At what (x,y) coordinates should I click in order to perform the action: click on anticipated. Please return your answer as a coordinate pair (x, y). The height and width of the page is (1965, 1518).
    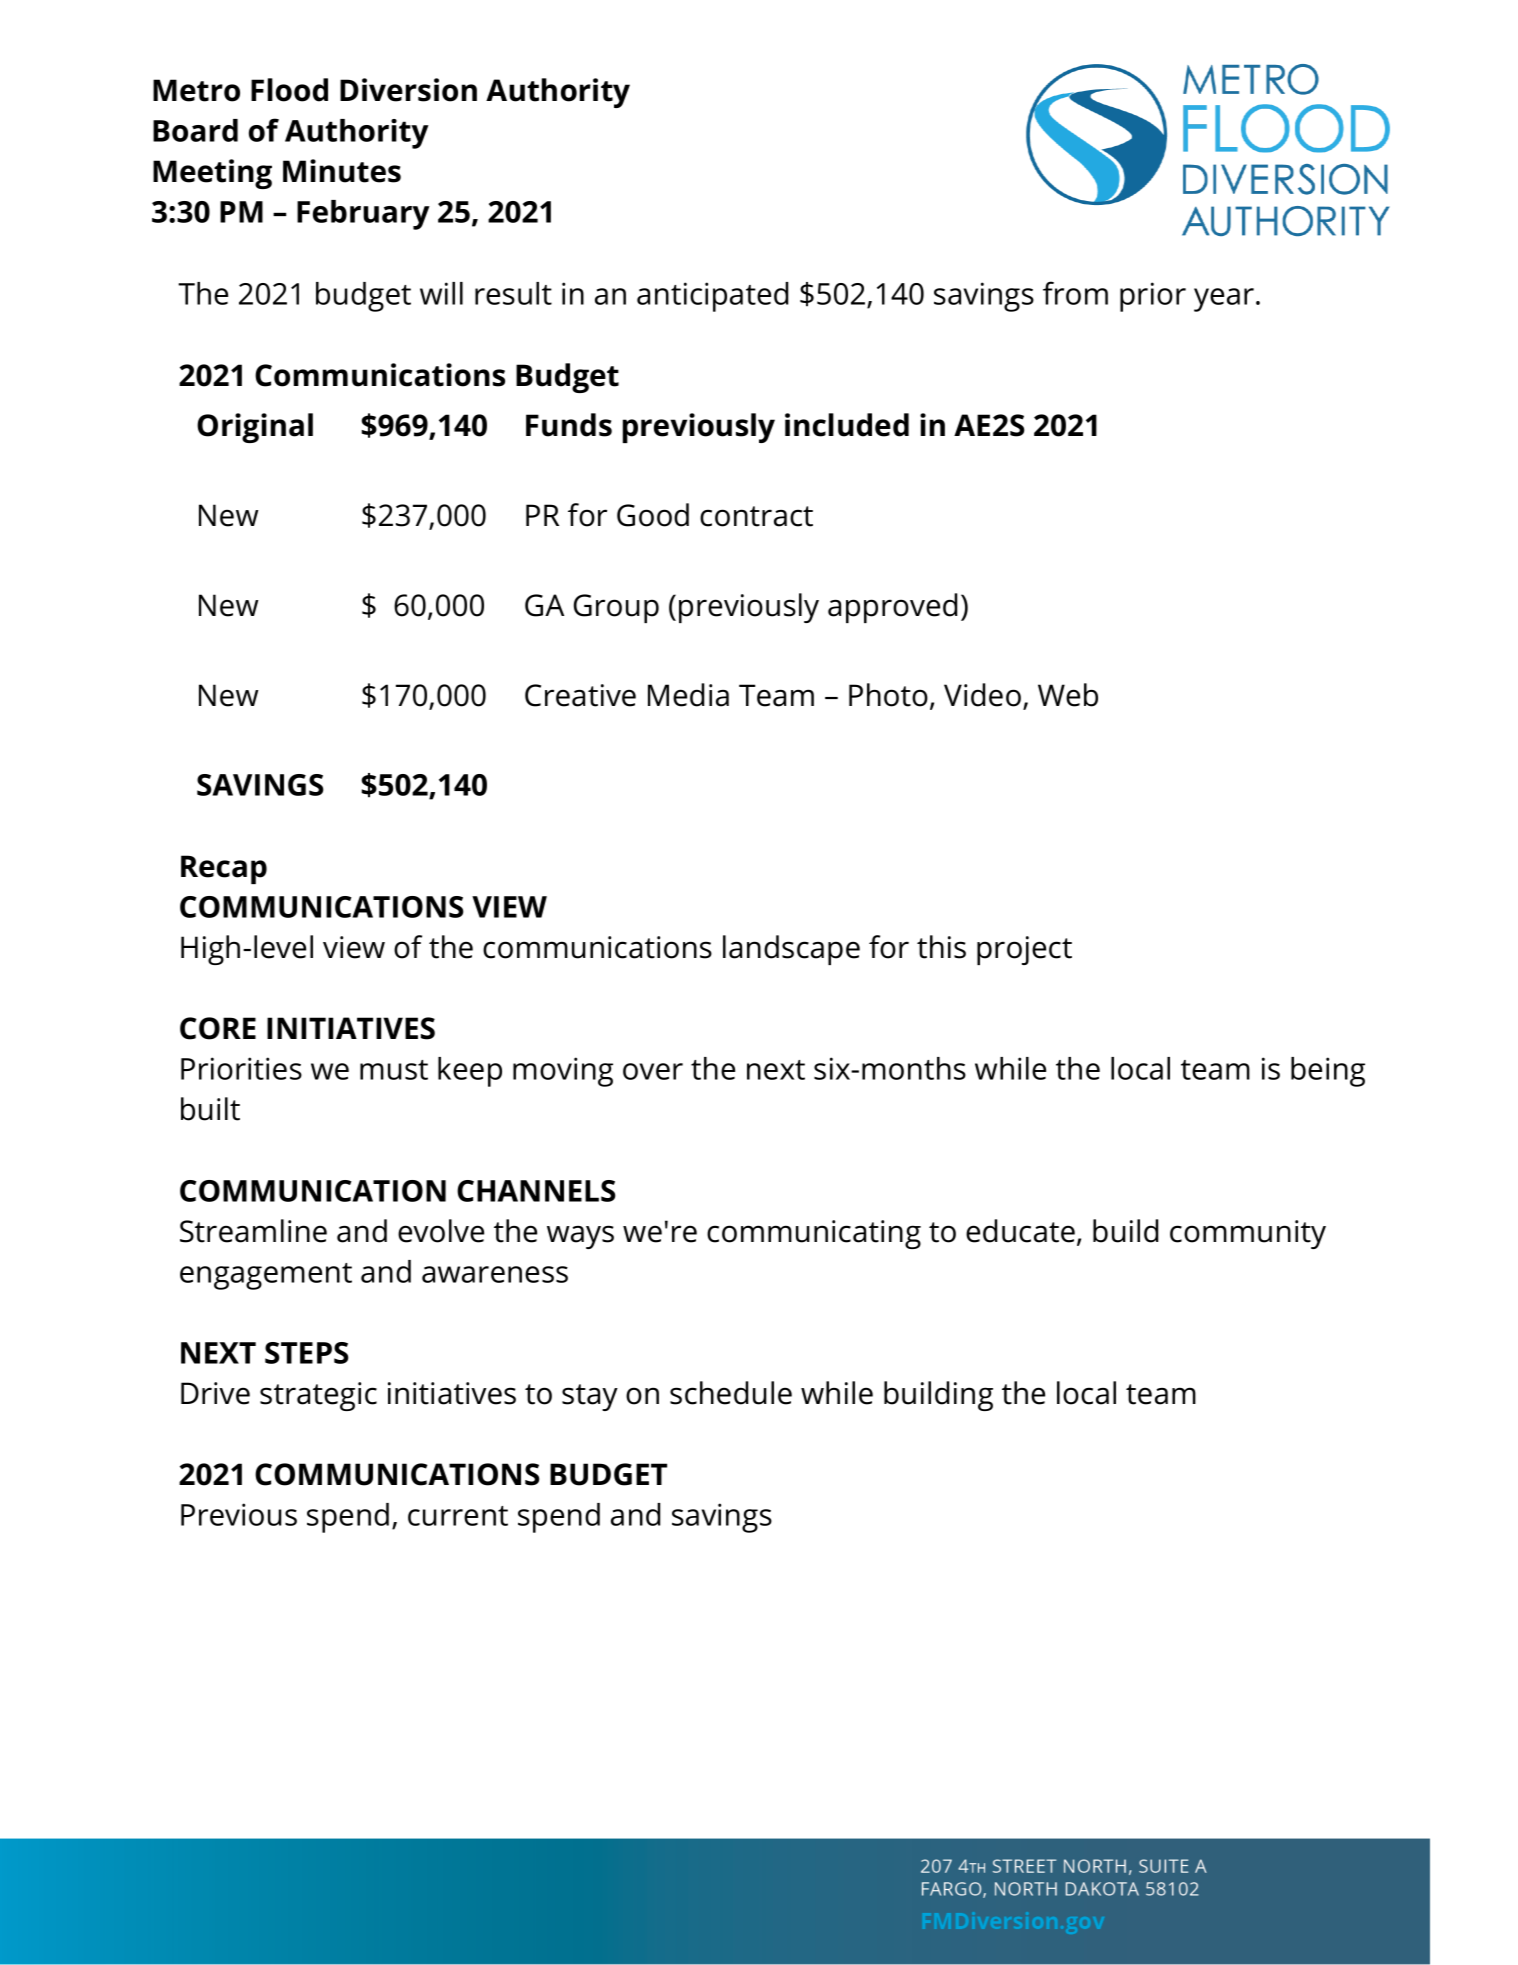
    Looking at the image, I should click on (712, 297).
